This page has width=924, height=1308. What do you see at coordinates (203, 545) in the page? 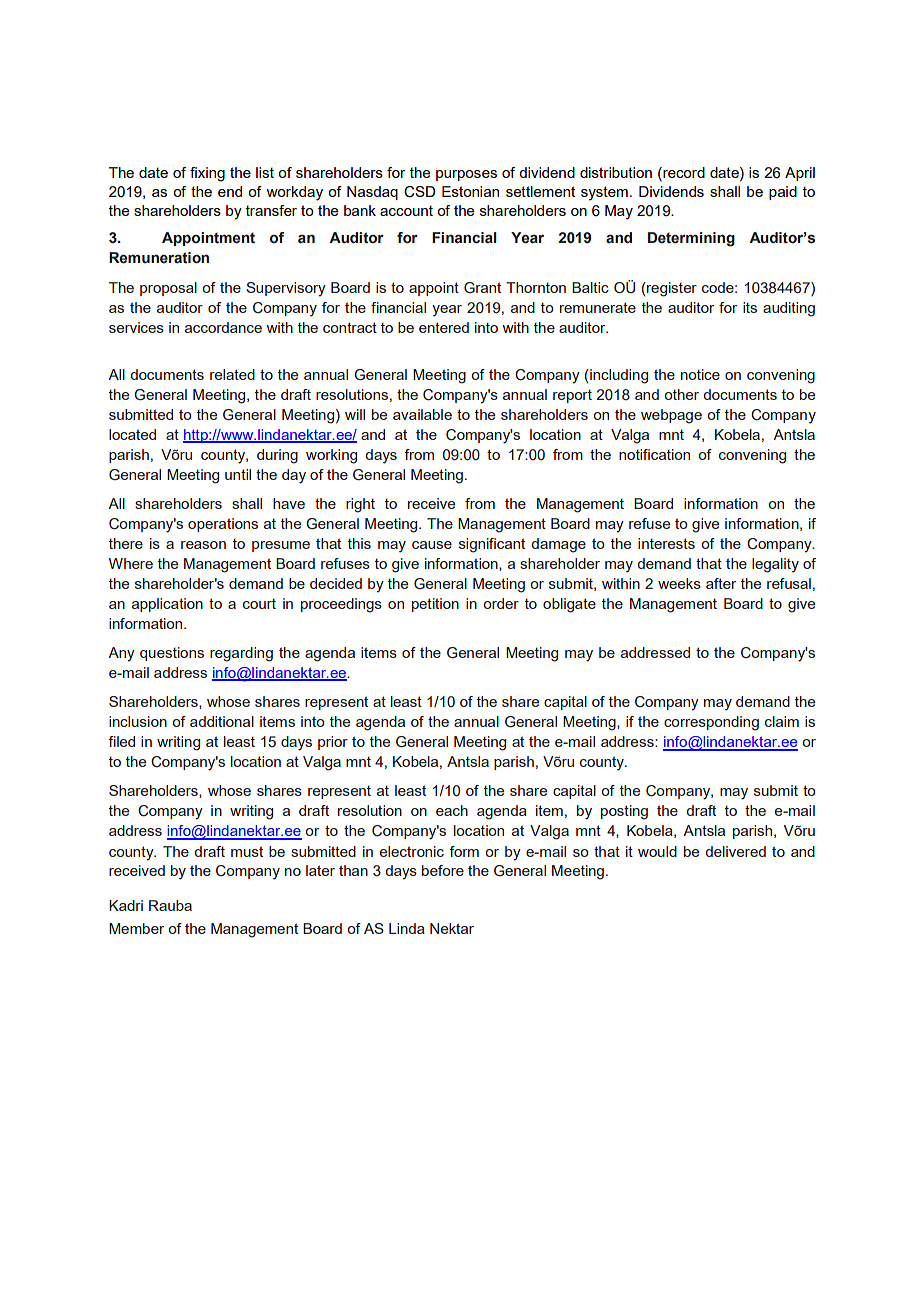
I see `reason` at bounding box center [203, 545].
